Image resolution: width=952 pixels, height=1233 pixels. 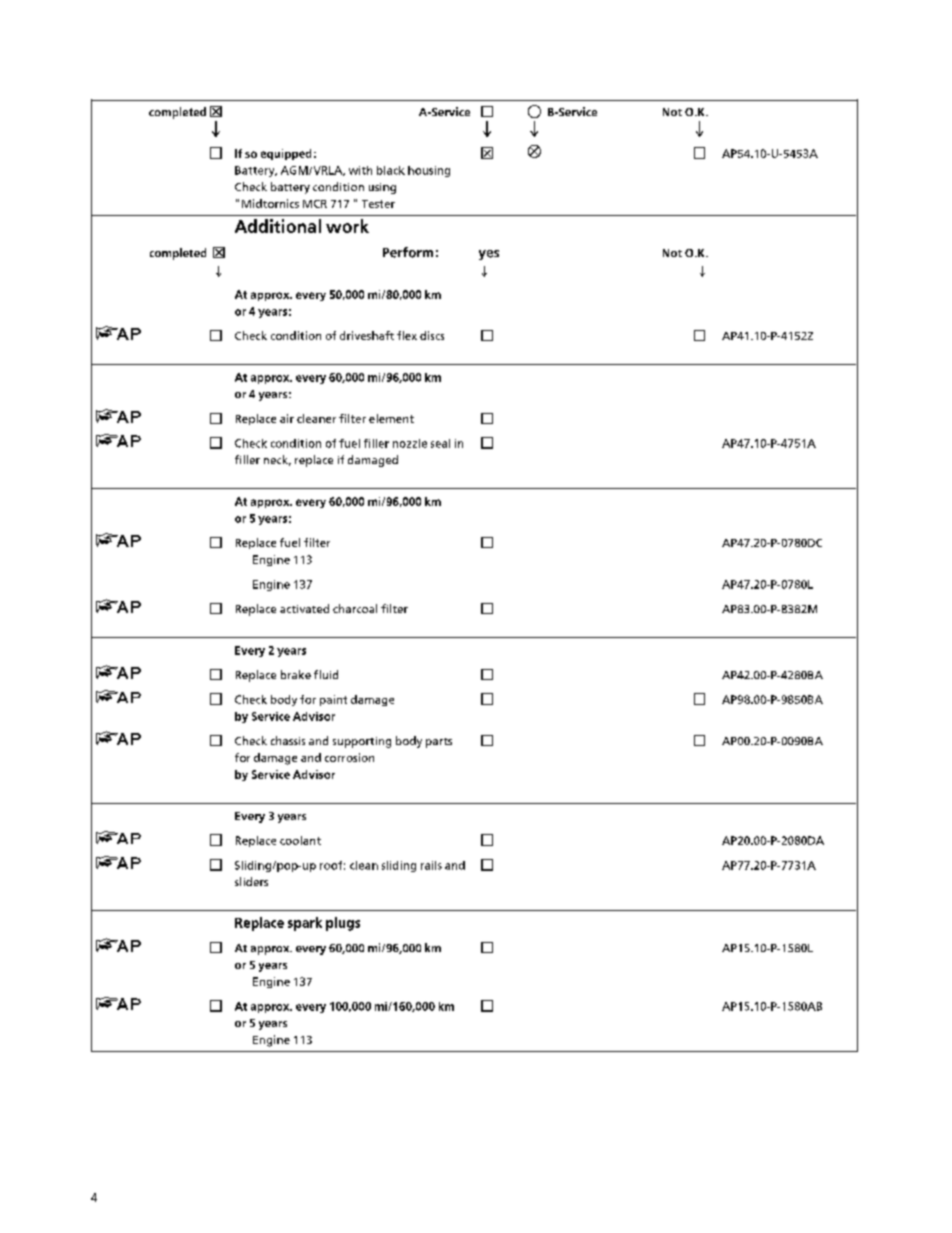 I want to click on discs, so click(x=432, y=335).
